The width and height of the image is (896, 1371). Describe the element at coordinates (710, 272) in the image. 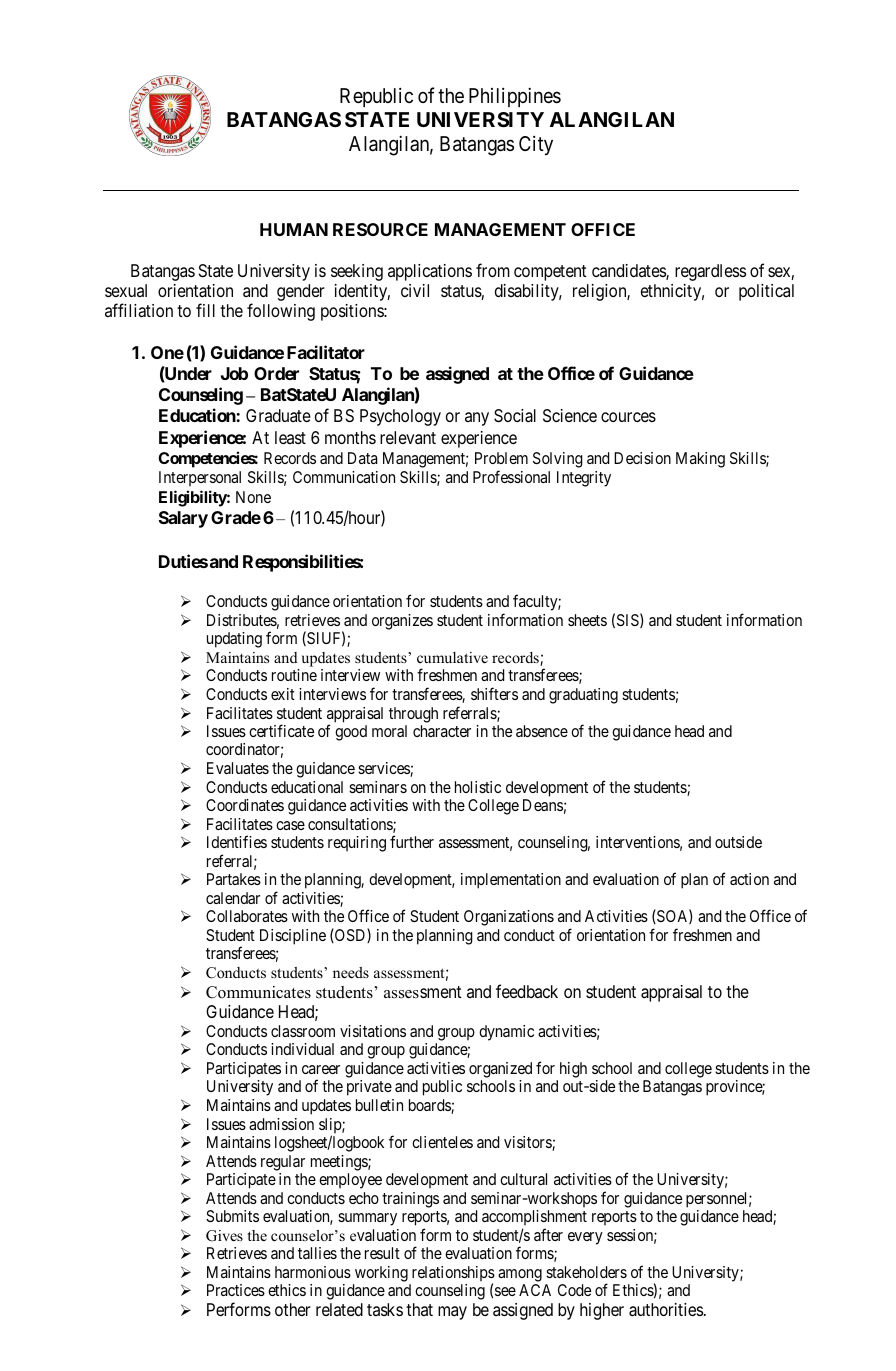

I see `regardless` at that location.
